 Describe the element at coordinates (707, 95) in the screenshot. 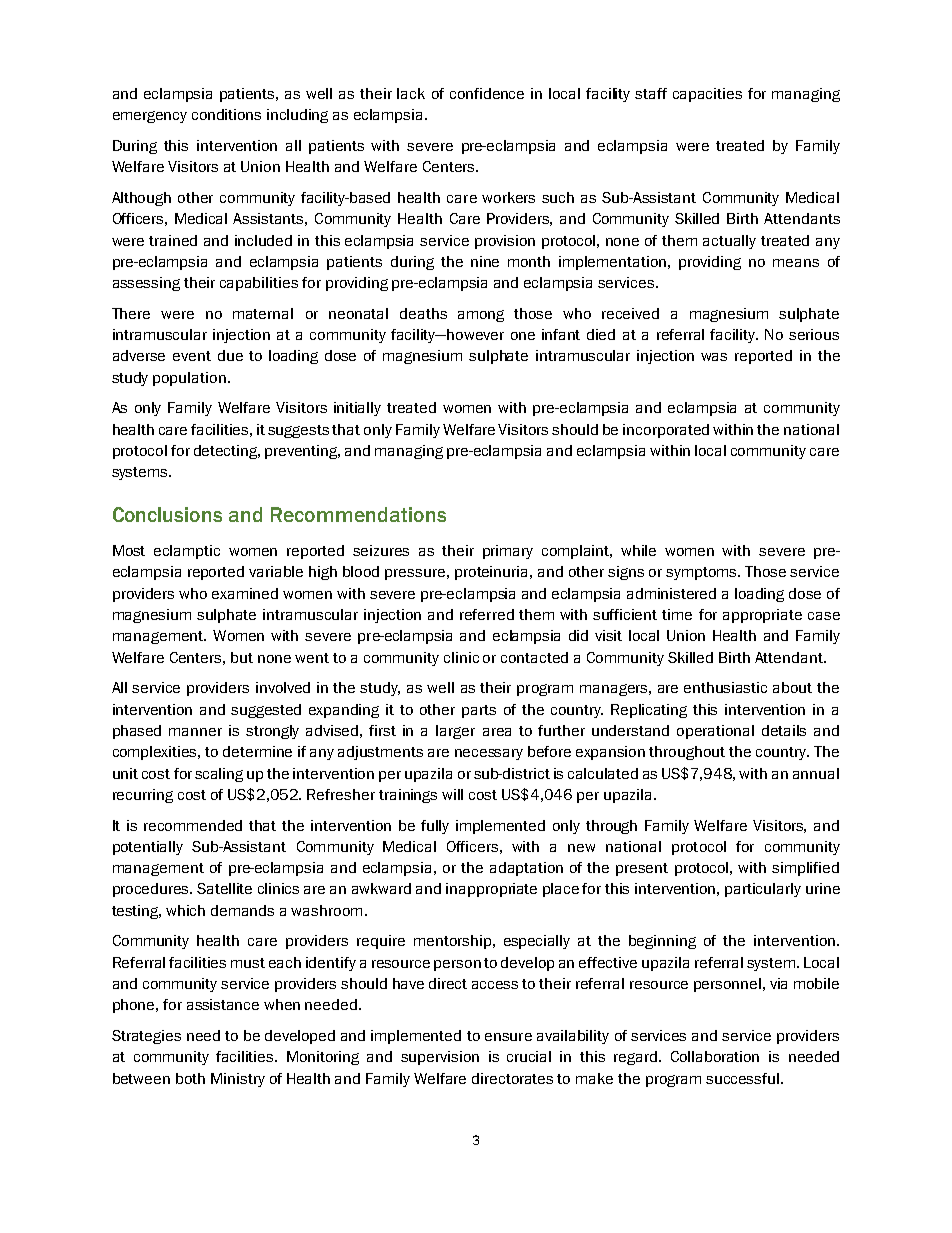

I see `capacities` at that location.
